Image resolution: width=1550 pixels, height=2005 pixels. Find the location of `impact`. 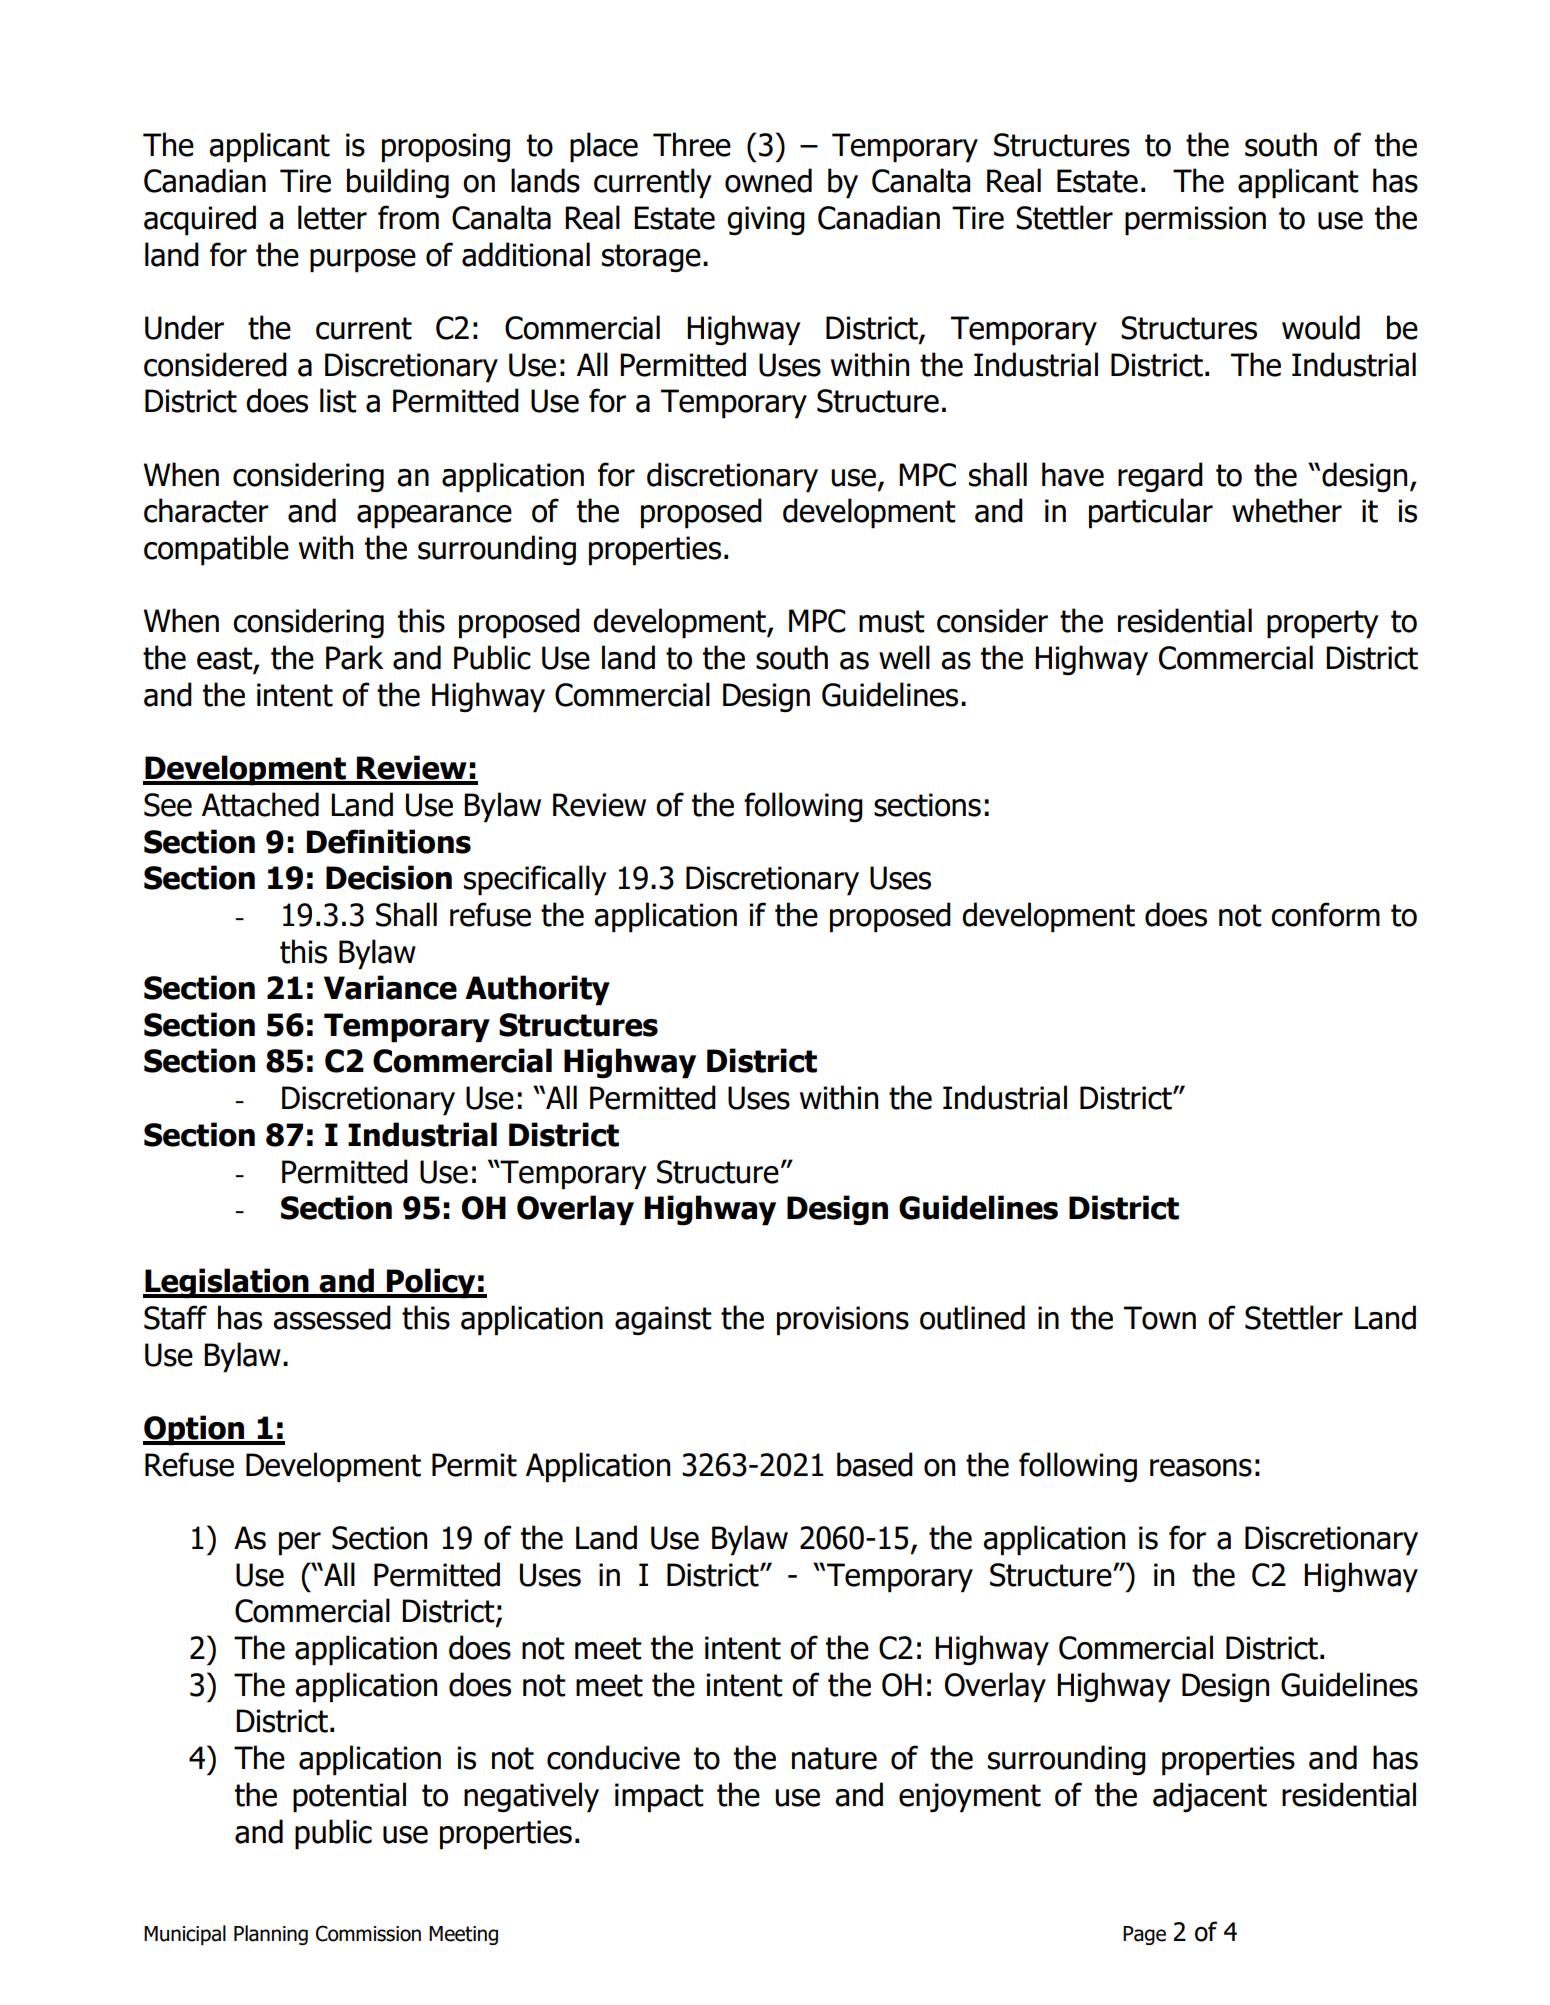

impact is located at coordinates (659, 1798).
